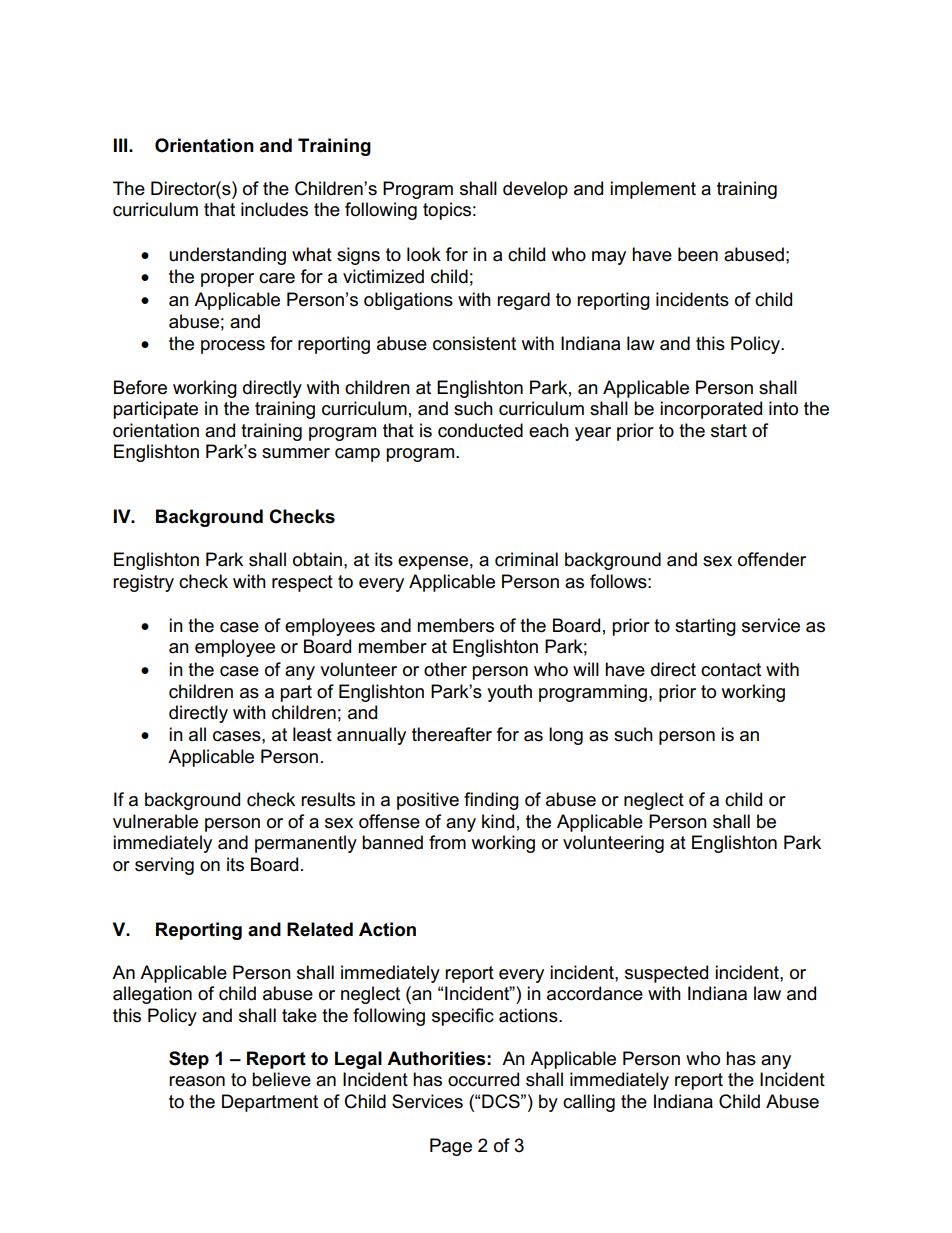 Image resolution: width=952 pixels, height=1233 pixels. What do you see at coordinates (424, 254) in the page?
I see `look` at bounding box center [424, 254].
